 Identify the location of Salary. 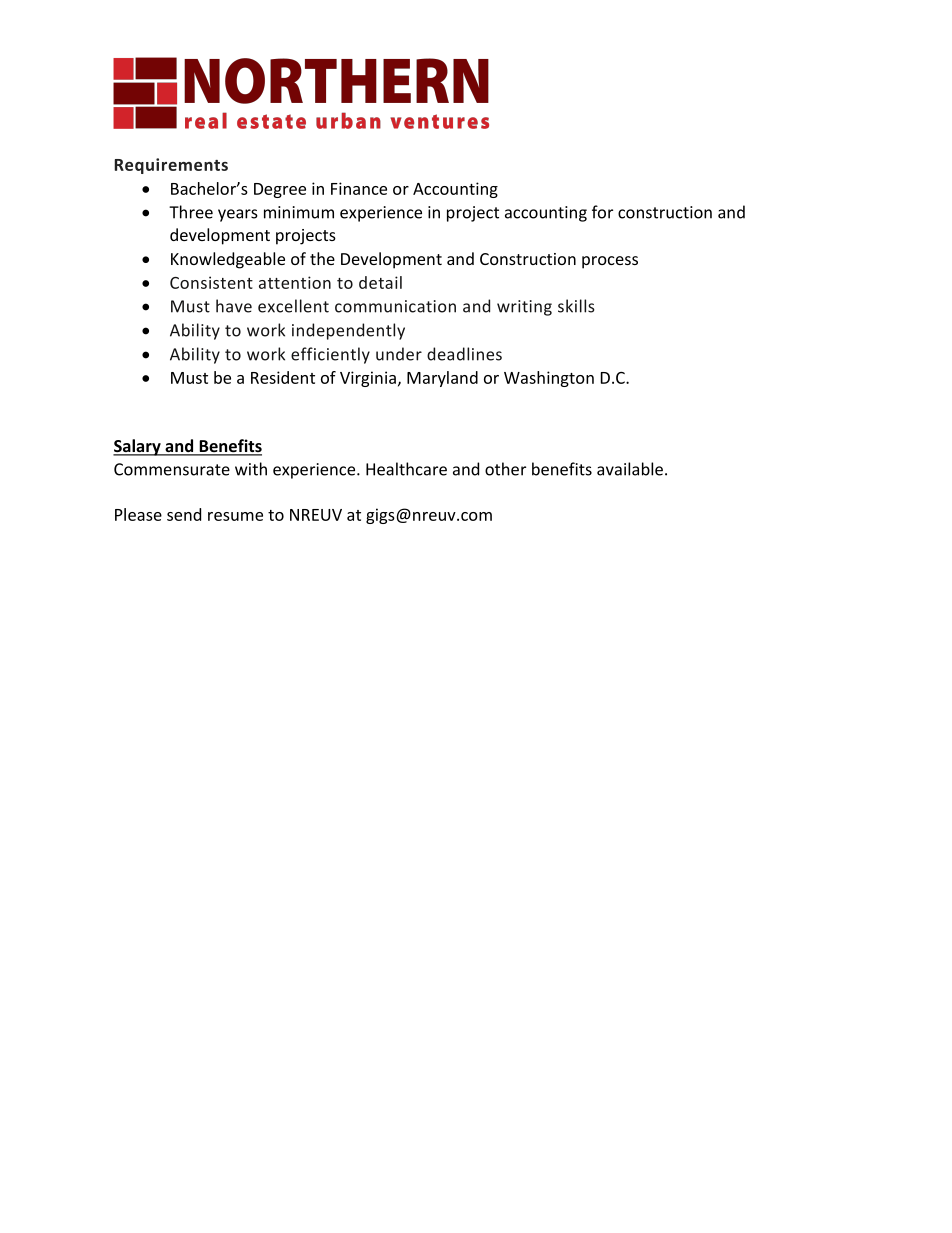
(138, 447).
